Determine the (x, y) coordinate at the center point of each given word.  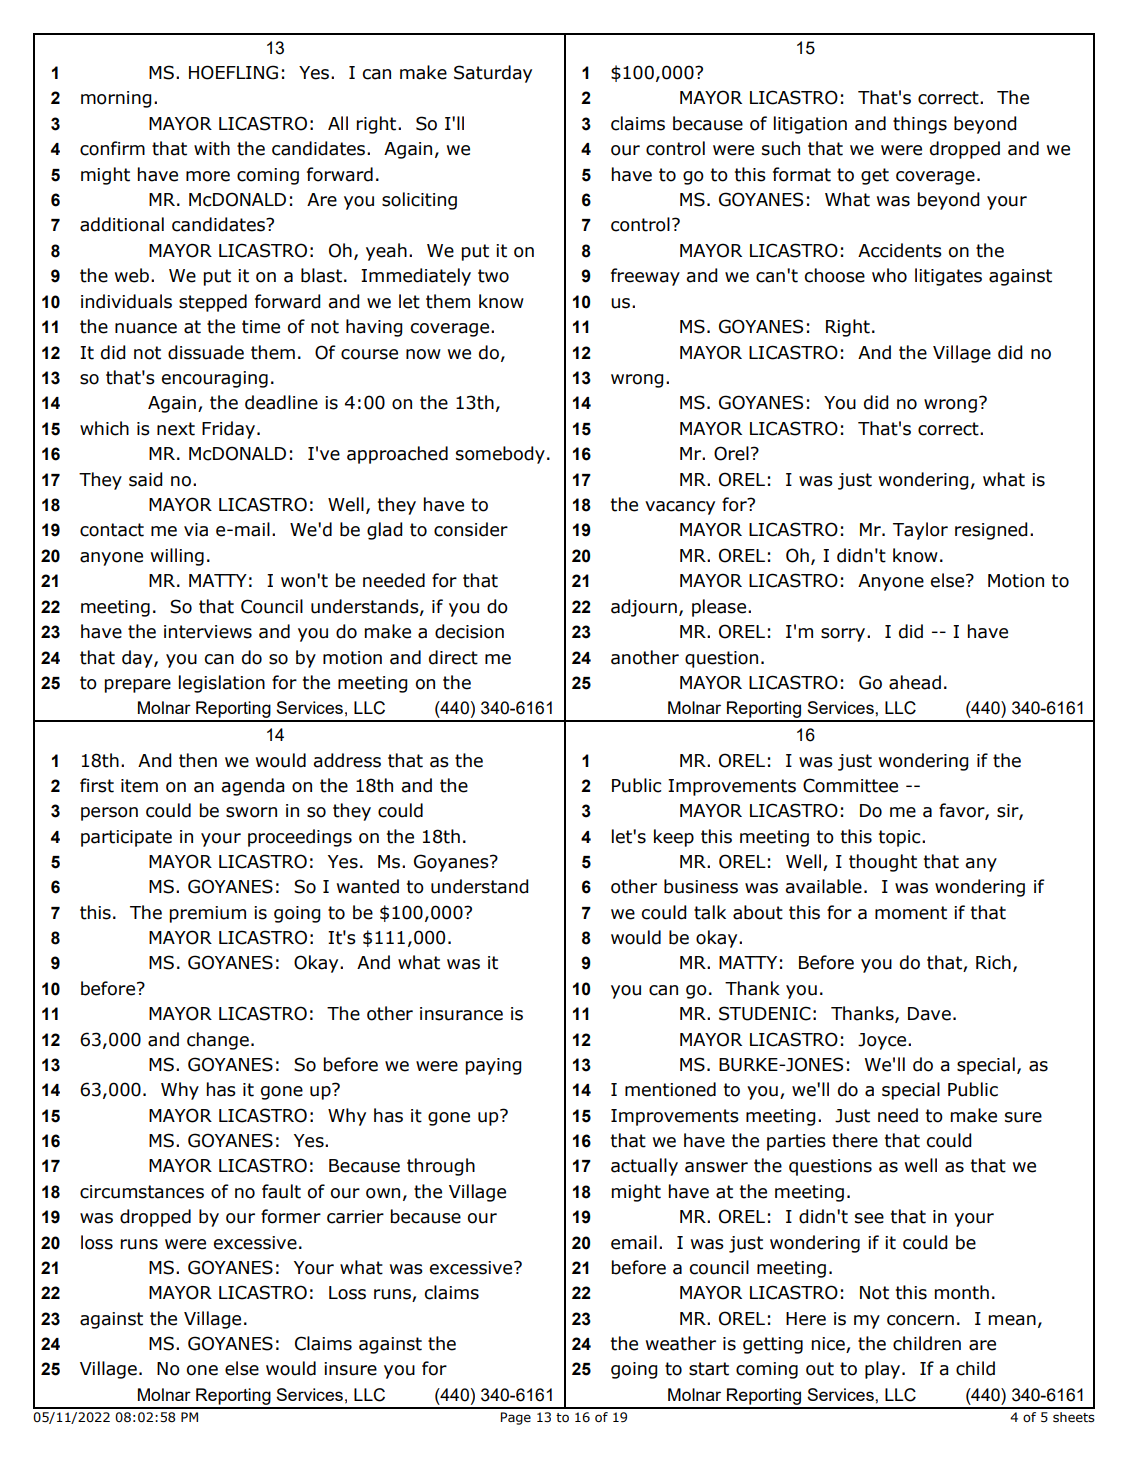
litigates (948, 277)
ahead (915, 682)
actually (644, 1167)
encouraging (215, 379)
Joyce (883, 1041)
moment (911, 913)
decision (469, 631)
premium (208, 914)
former (291, 1216)
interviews (208, 632)
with (212, 148)
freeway (645, 277)
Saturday (493, 74)
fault (281, 1191)
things (920, 125)
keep (674, 838)
